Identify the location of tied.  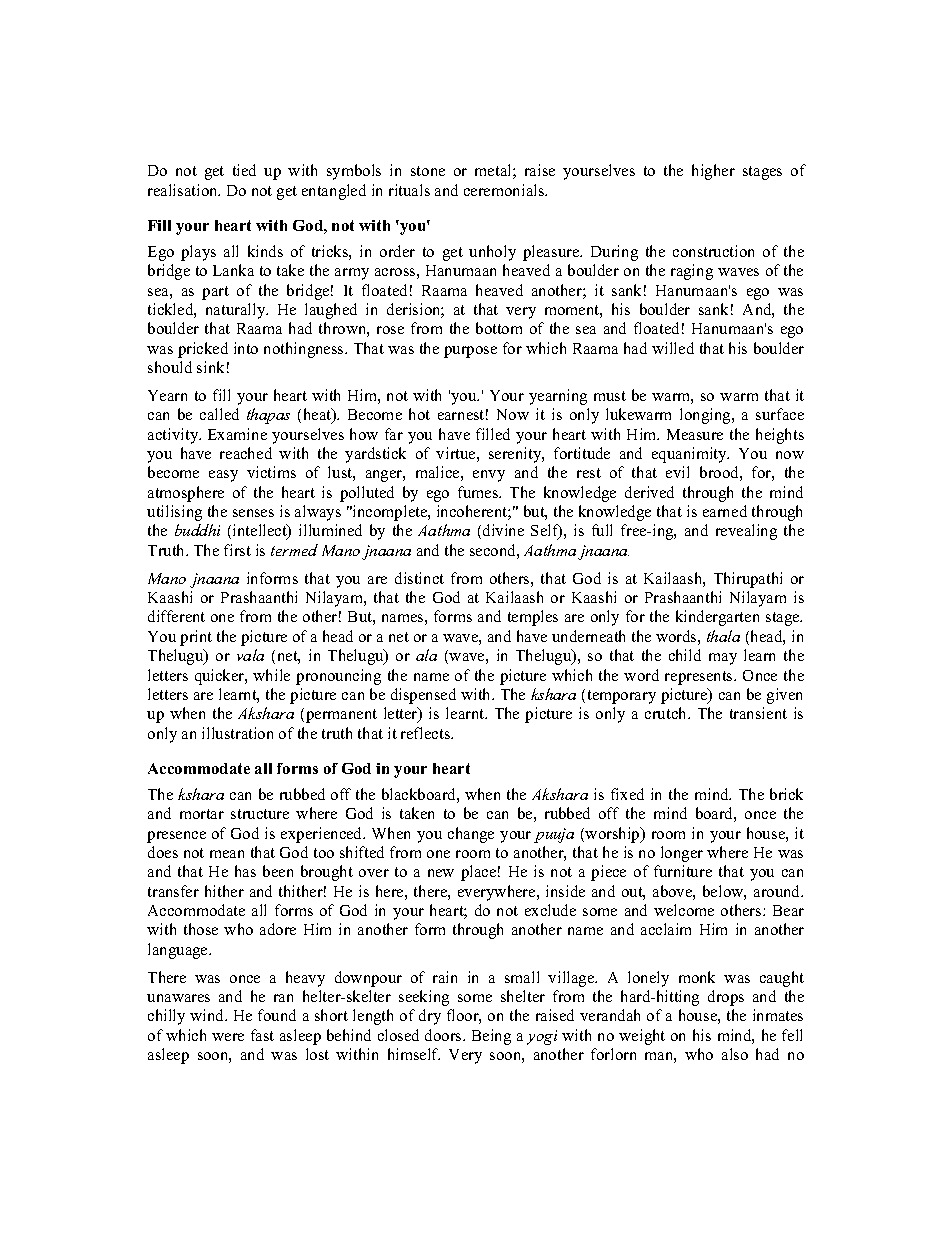
(244, 170).
